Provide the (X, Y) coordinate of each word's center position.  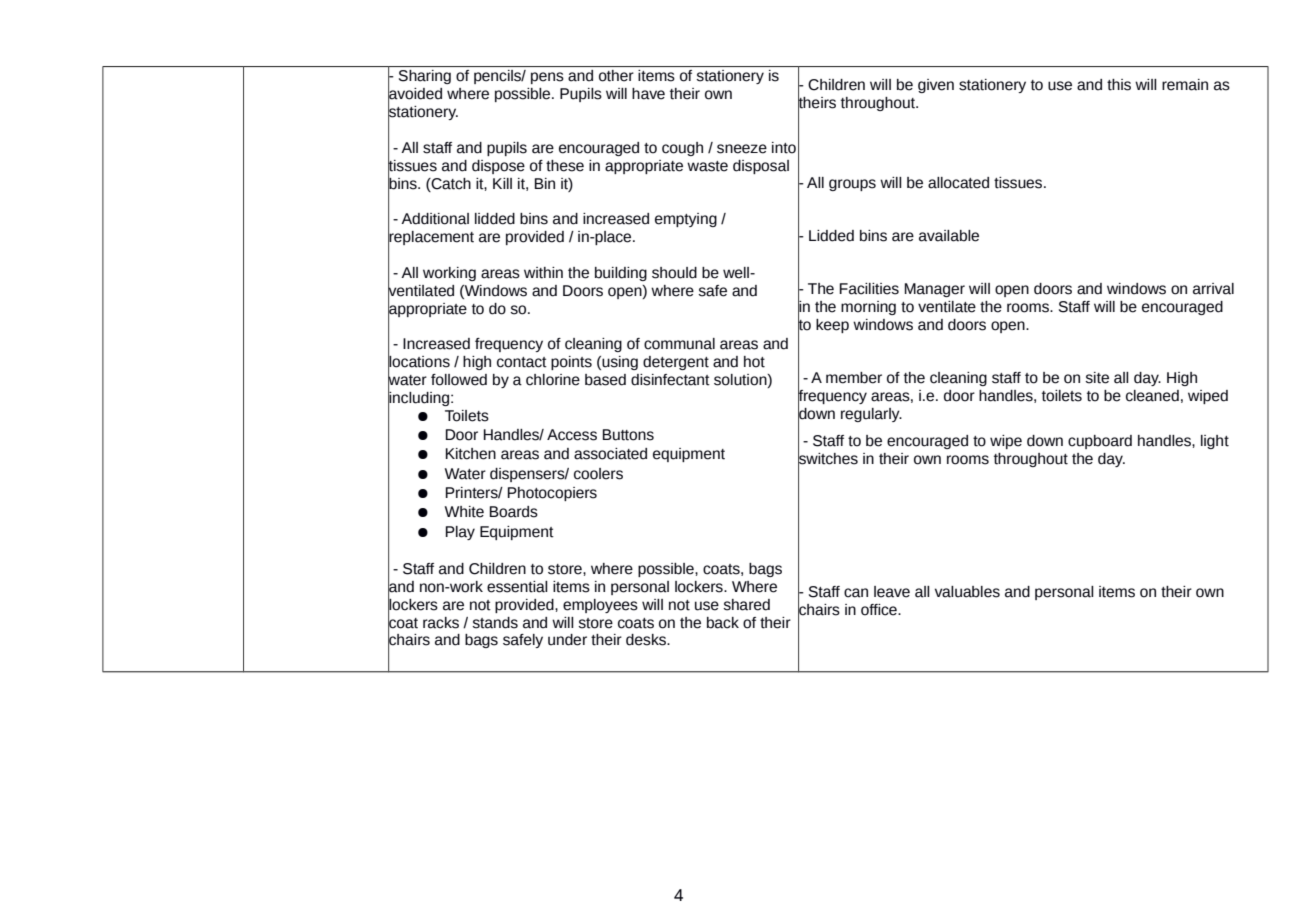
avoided (415, 94)
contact (522, 362)
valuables (967, 592)
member (854, 378)
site (1097, 378)
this (1119, 85)
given (936, 86)
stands (495, 623)
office (880, 610)
